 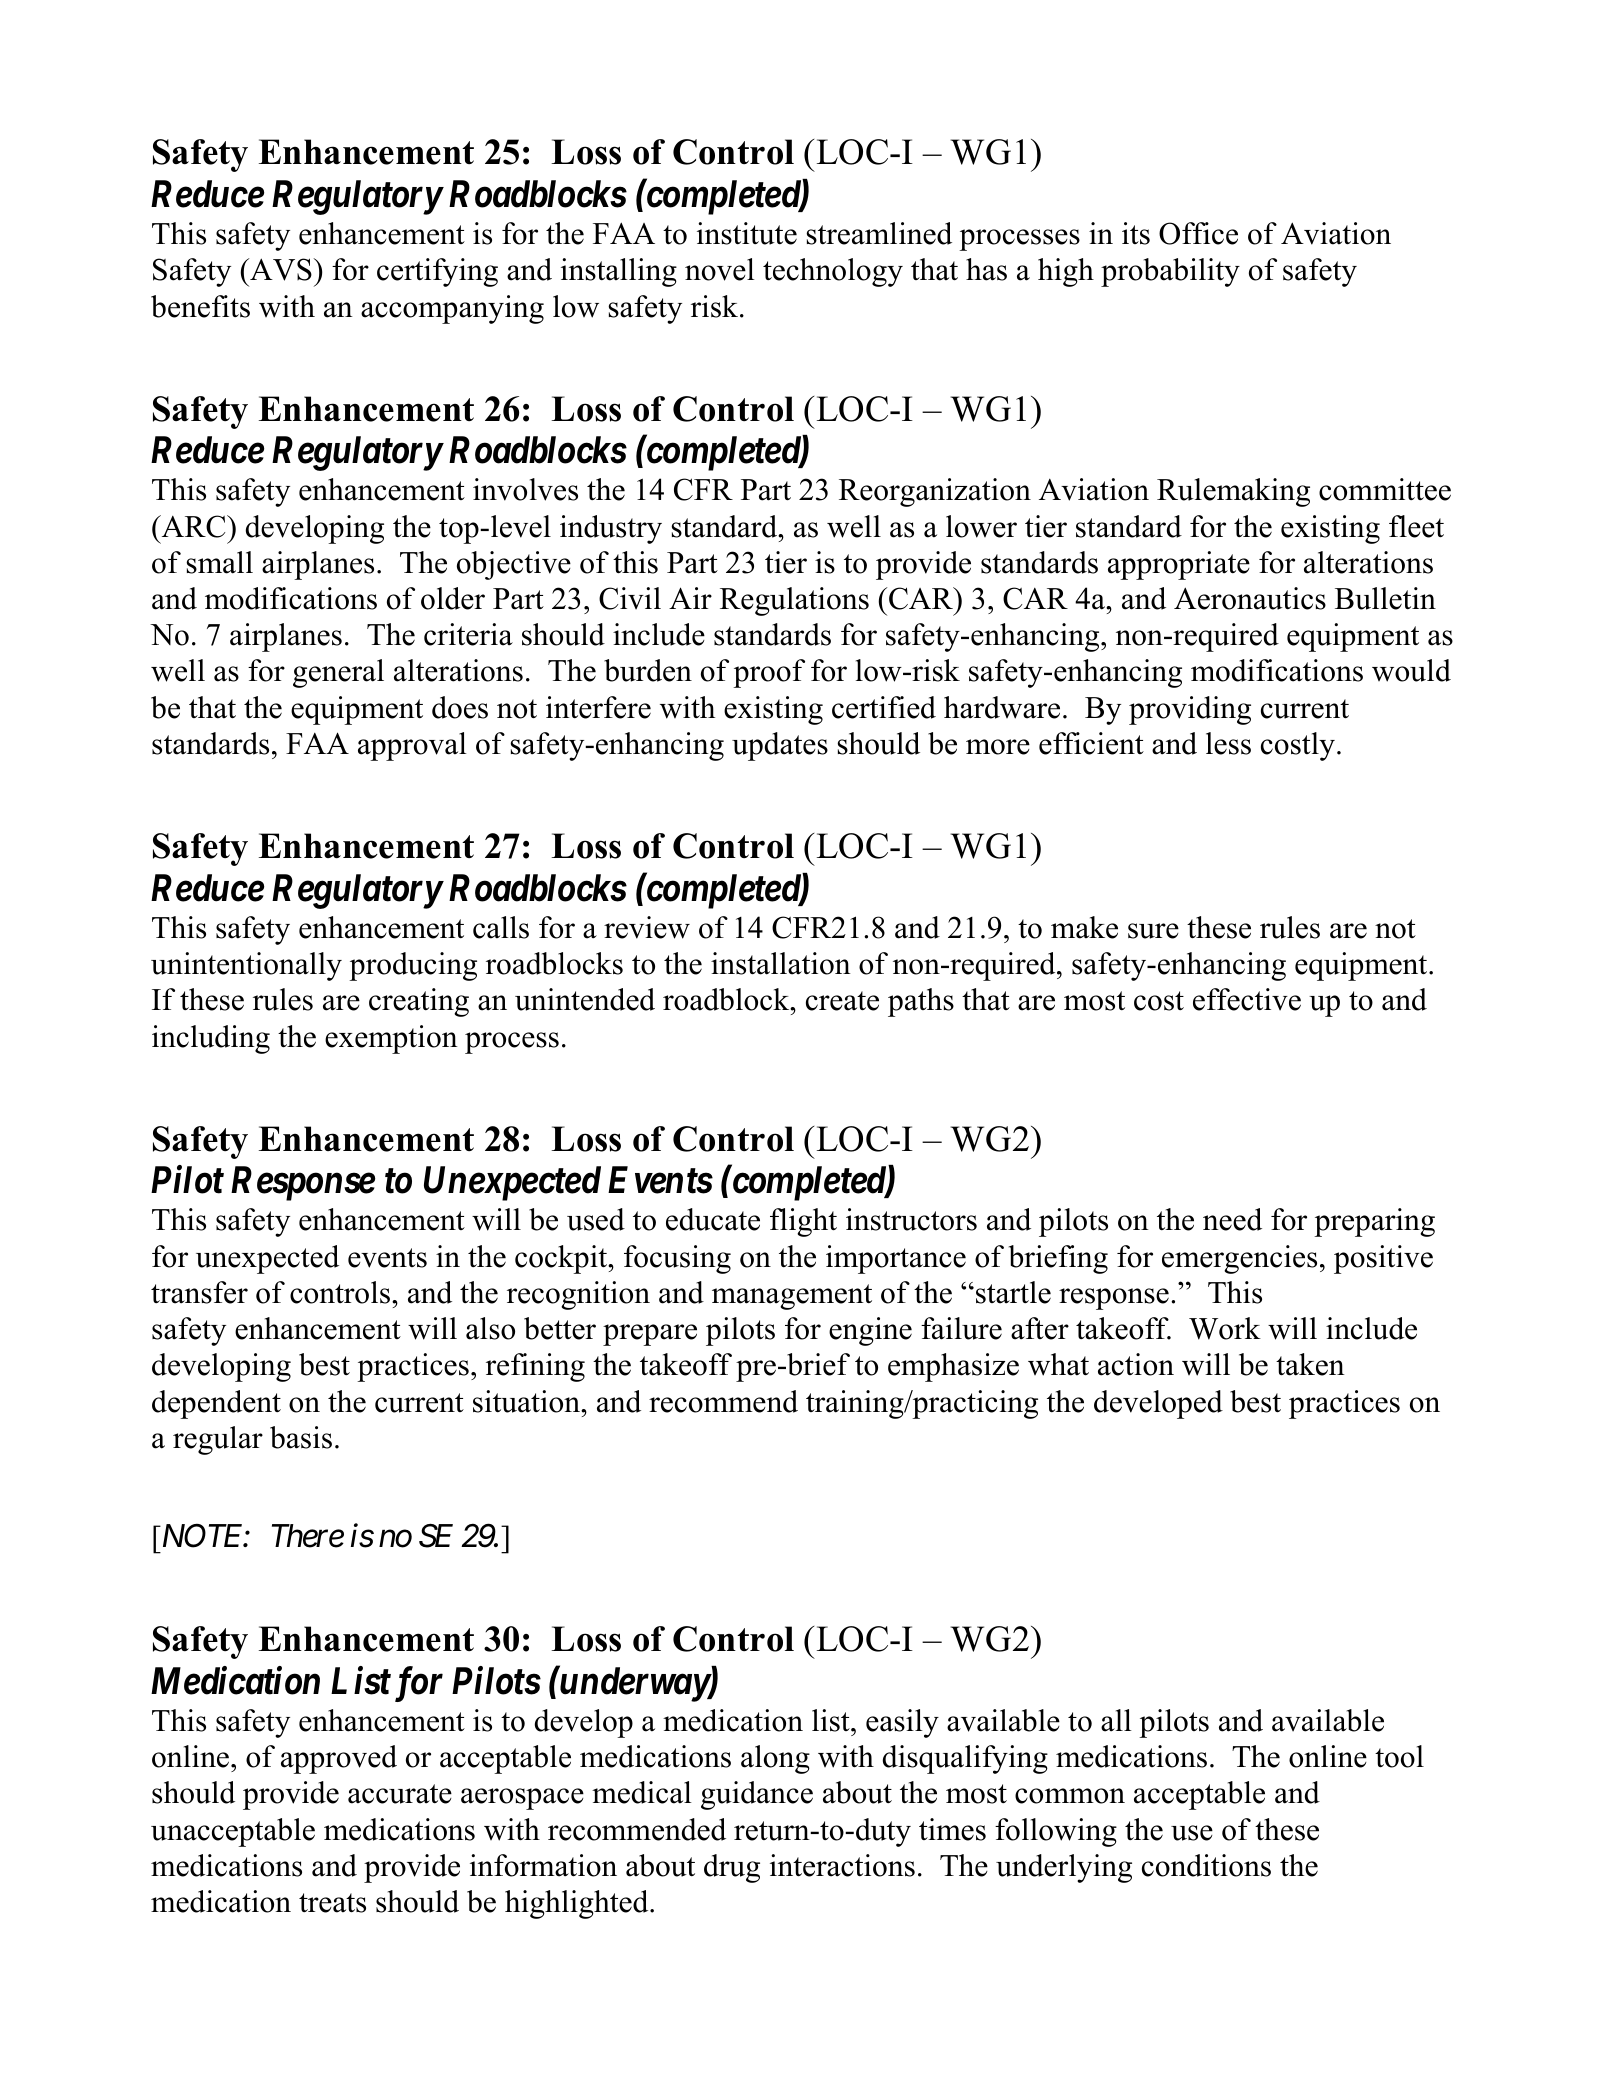 I want to click on AVS, so click(x=281, y=269).
